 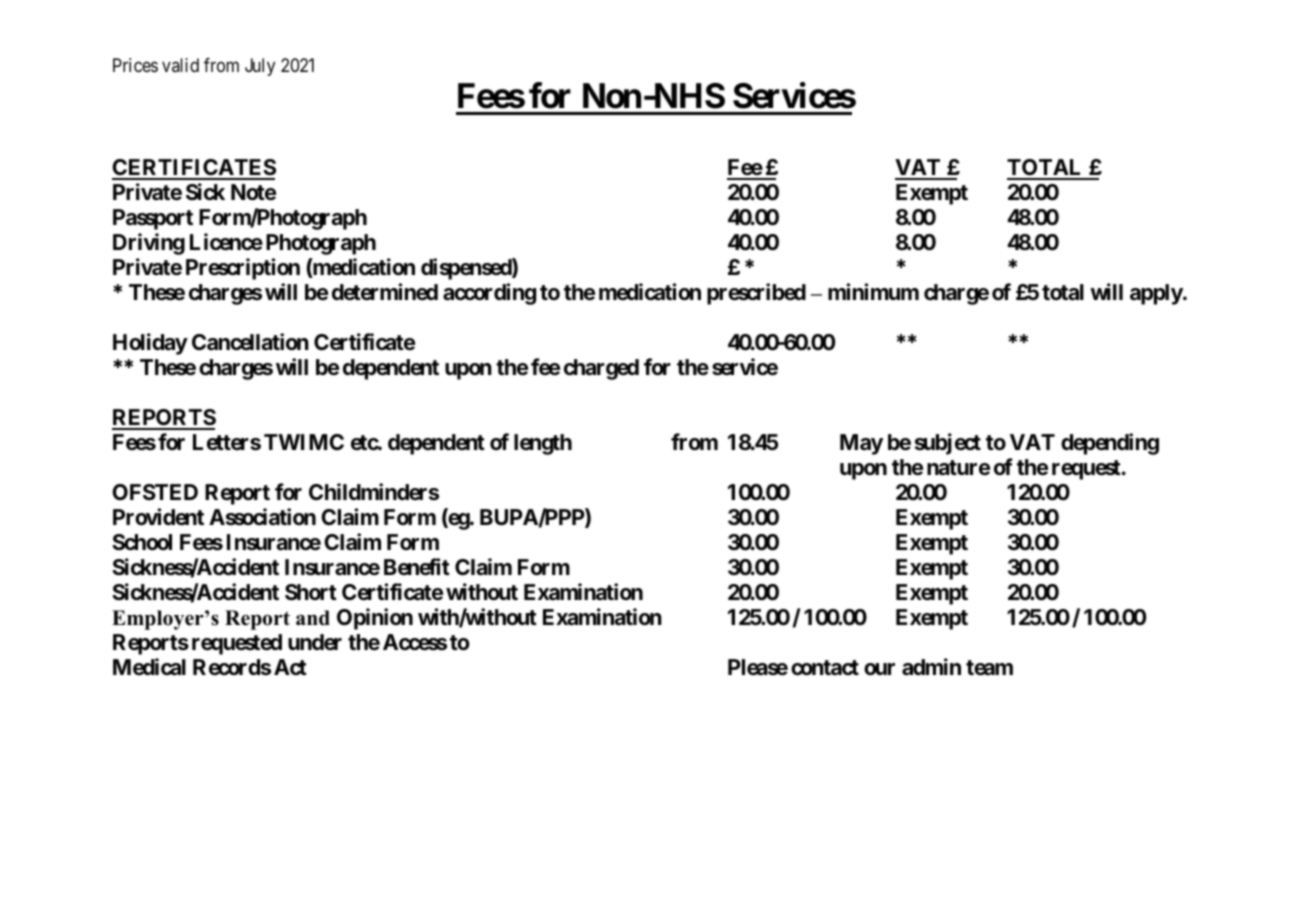 What do you see at coordinates (243, 269) in the page?
I see `Prescription` at bounding box center [243, 269].
